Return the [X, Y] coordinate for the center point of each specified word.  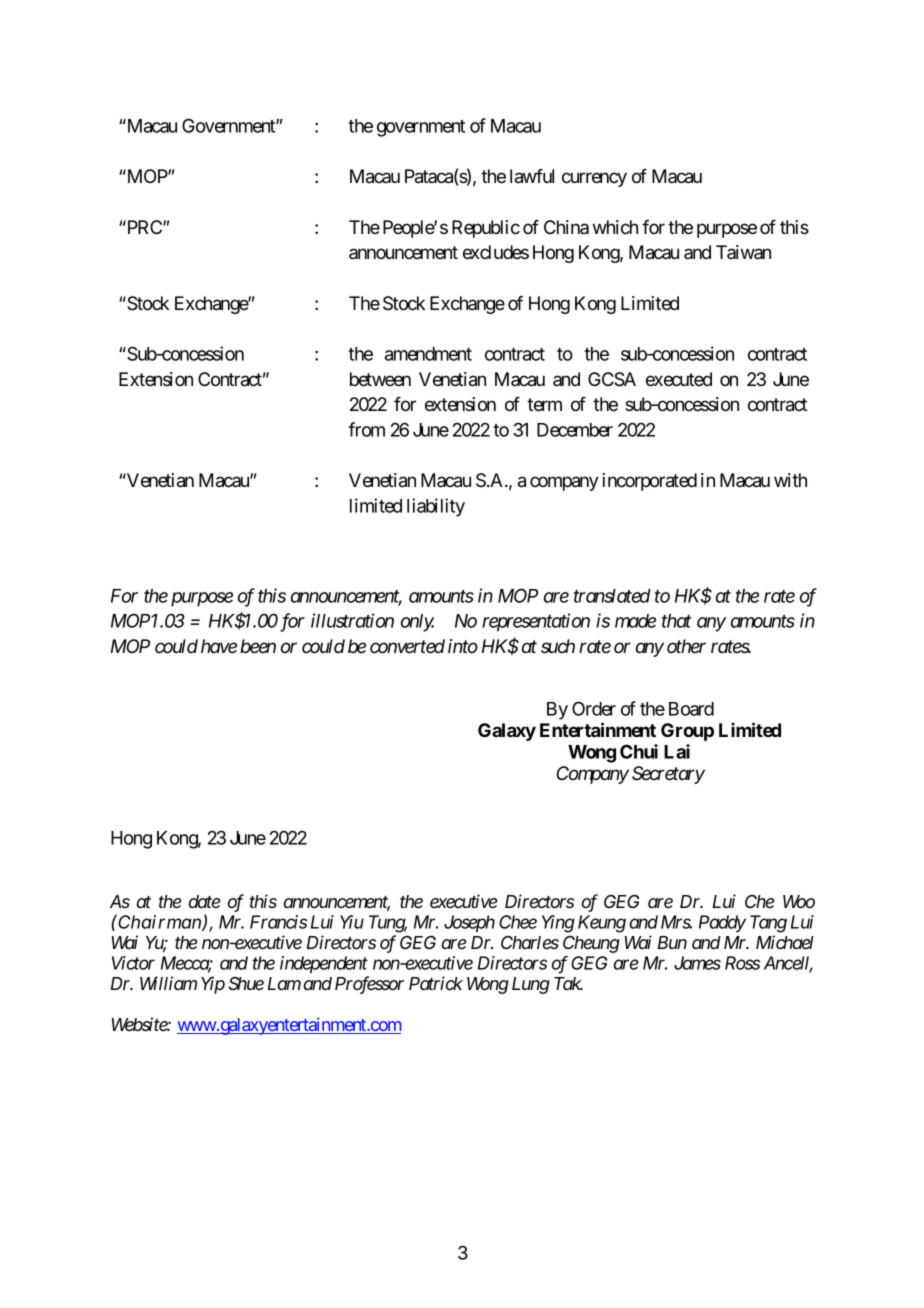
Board [691, 709]
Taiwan [743, 252]
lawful [532, 176]
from [366, 429]
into [463, 646]
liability [436, 507]
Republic [486, 229]
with [790, 480]
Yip [213, 985]
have [219, 646]
